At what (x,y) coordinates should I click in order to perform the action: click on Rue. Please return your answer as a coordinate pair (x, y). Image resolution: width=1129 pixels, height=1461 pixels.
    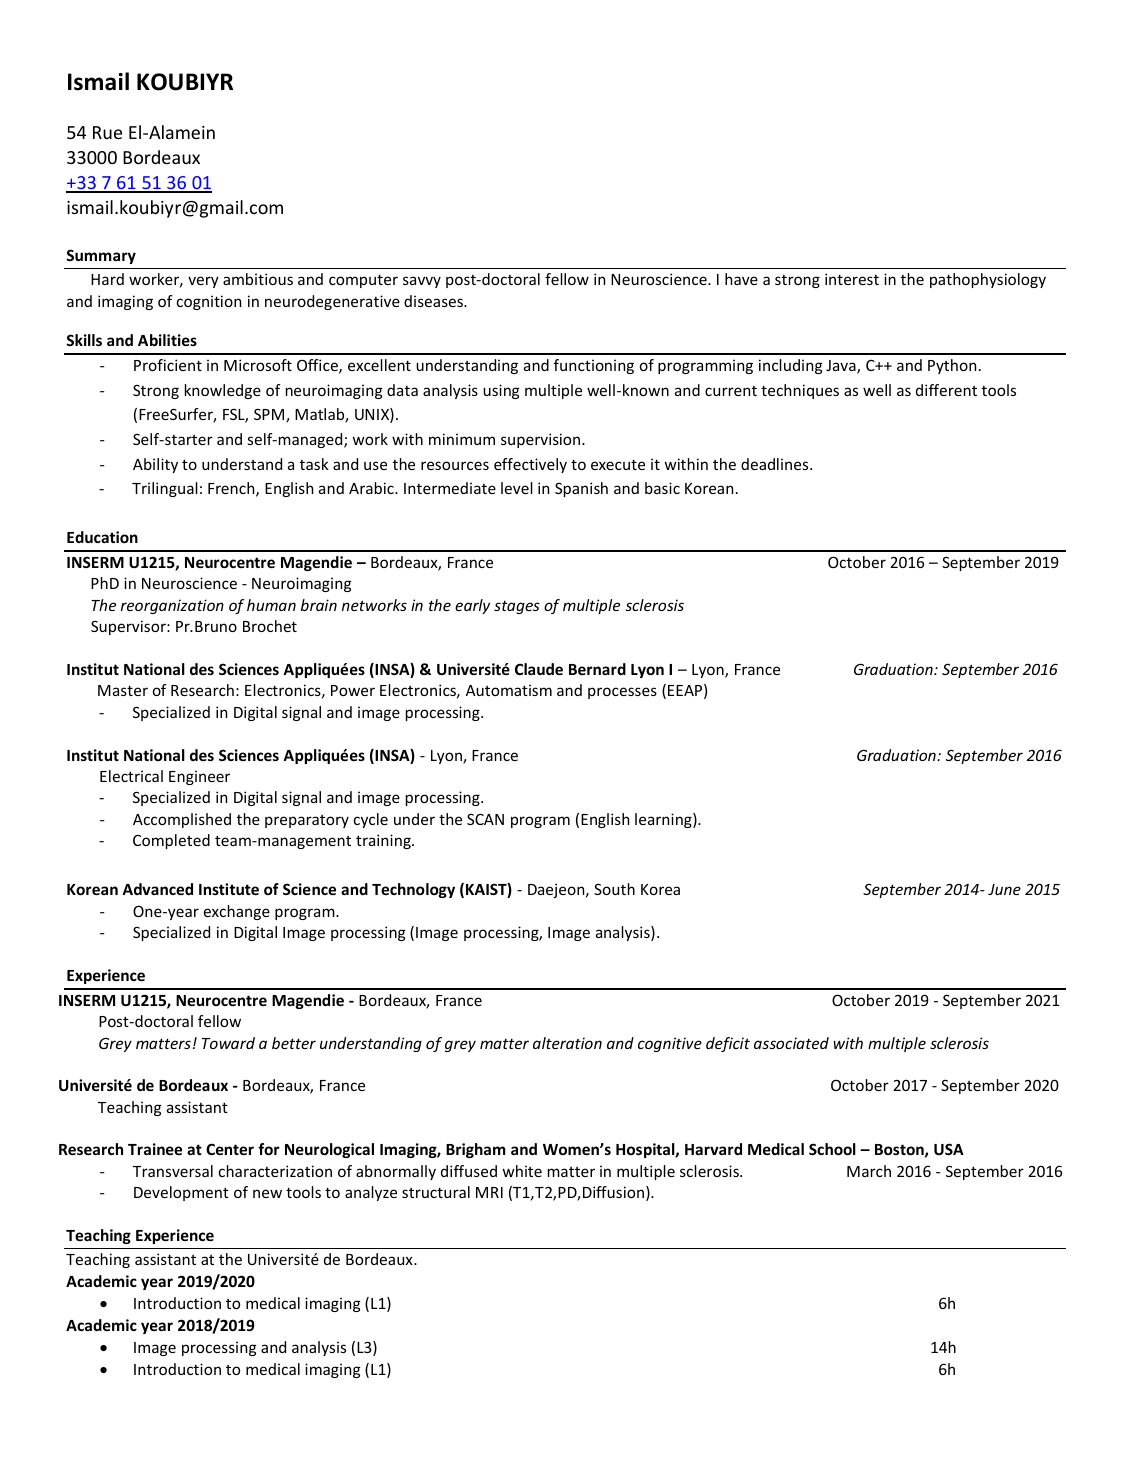
    Looking at the image, I should click on (107, 132).
